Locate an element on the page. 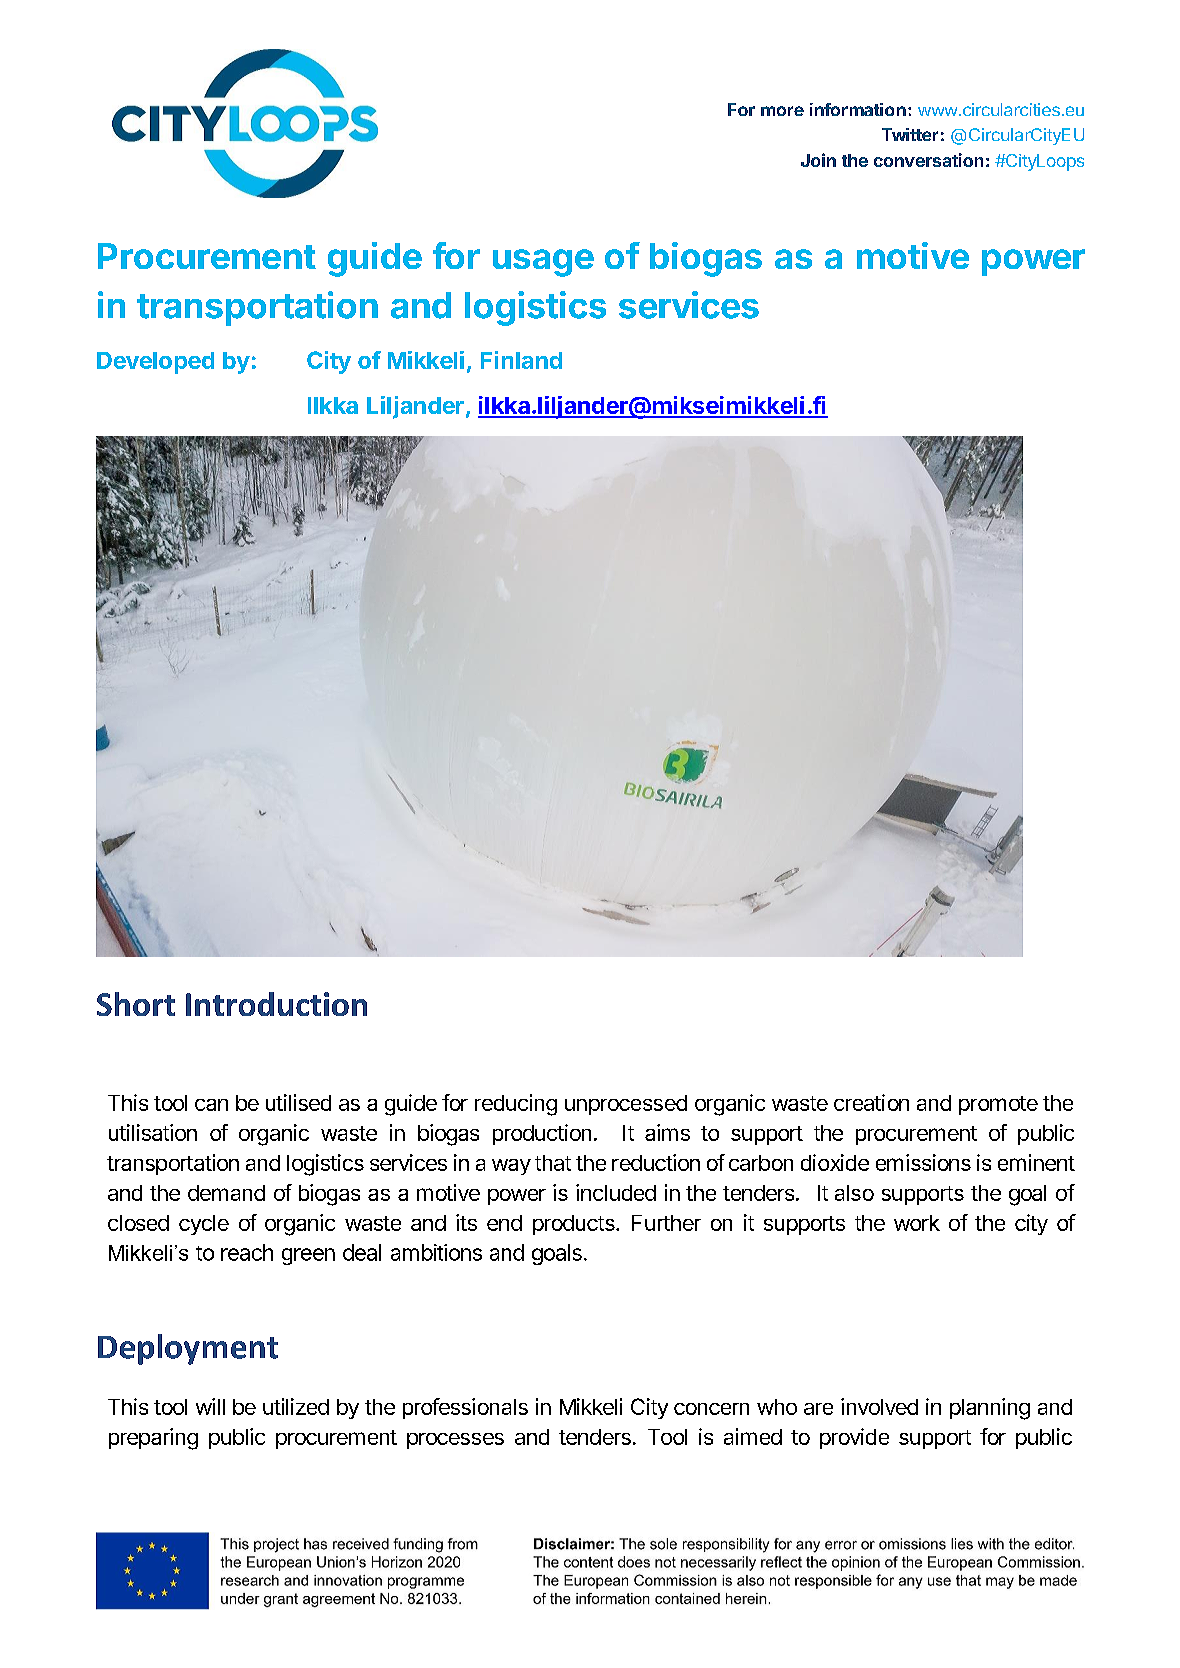 Image resolution: width=1180 pixels, height=1668 pixels. usage is located at coordinates (543, 263).
